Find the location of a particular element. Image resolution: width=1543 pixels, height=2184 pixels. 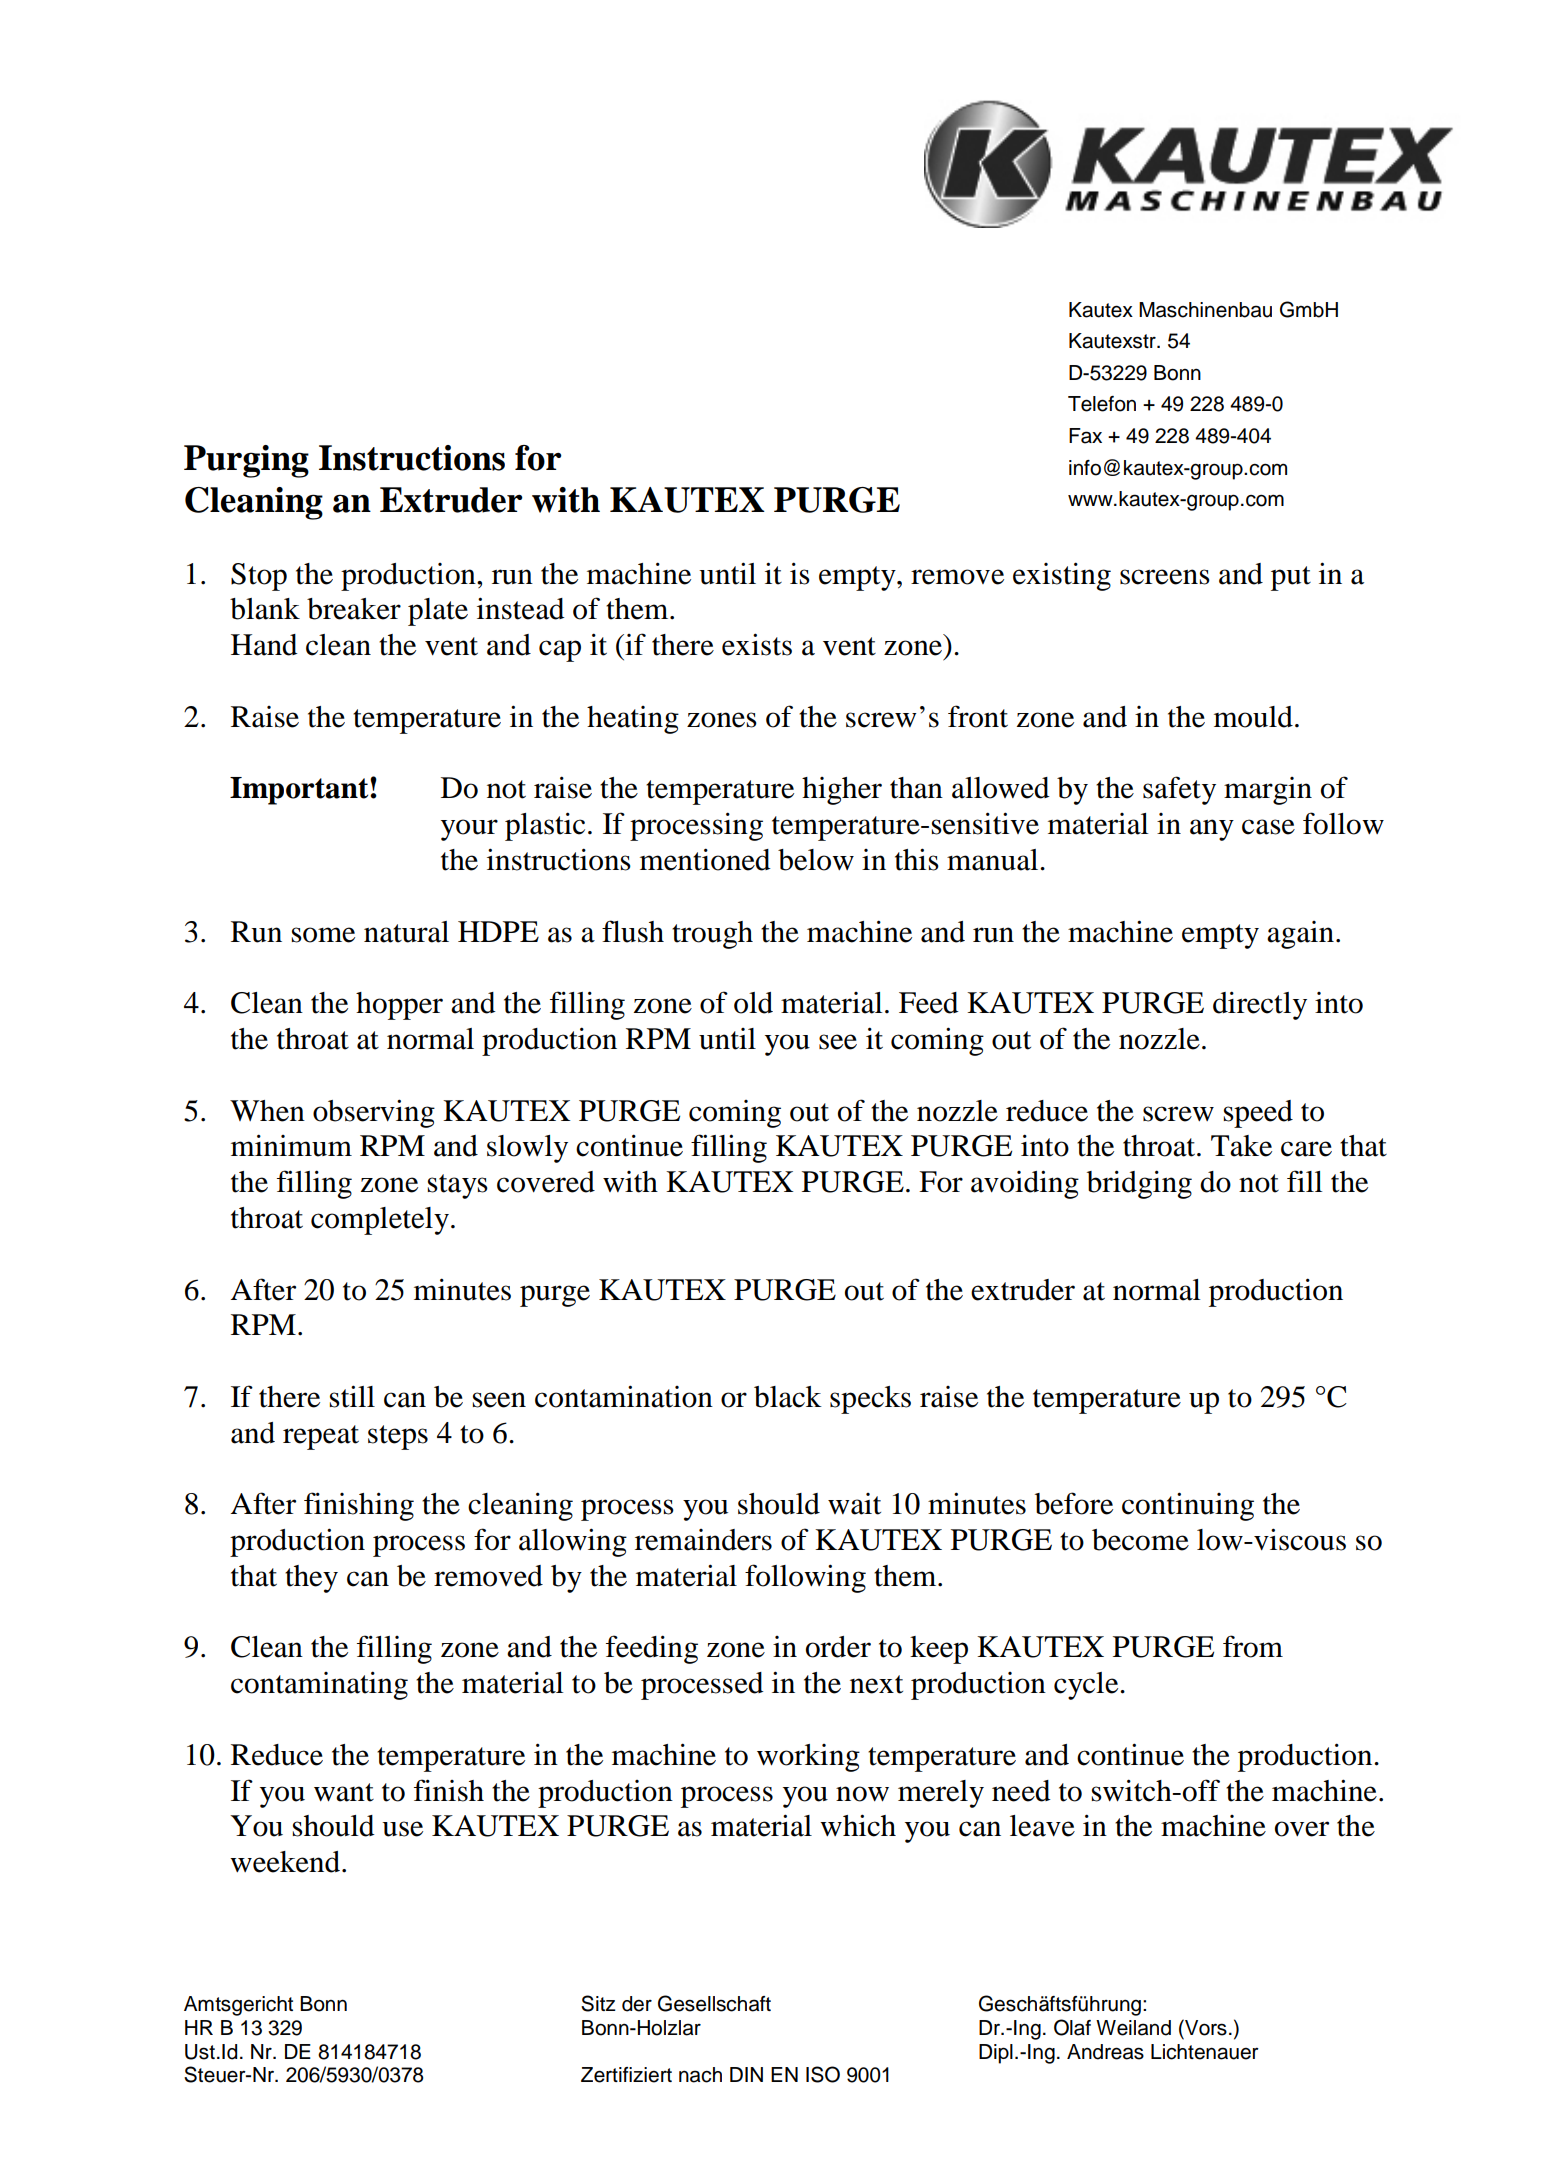

safety is located at coordinates (1179, 790).
